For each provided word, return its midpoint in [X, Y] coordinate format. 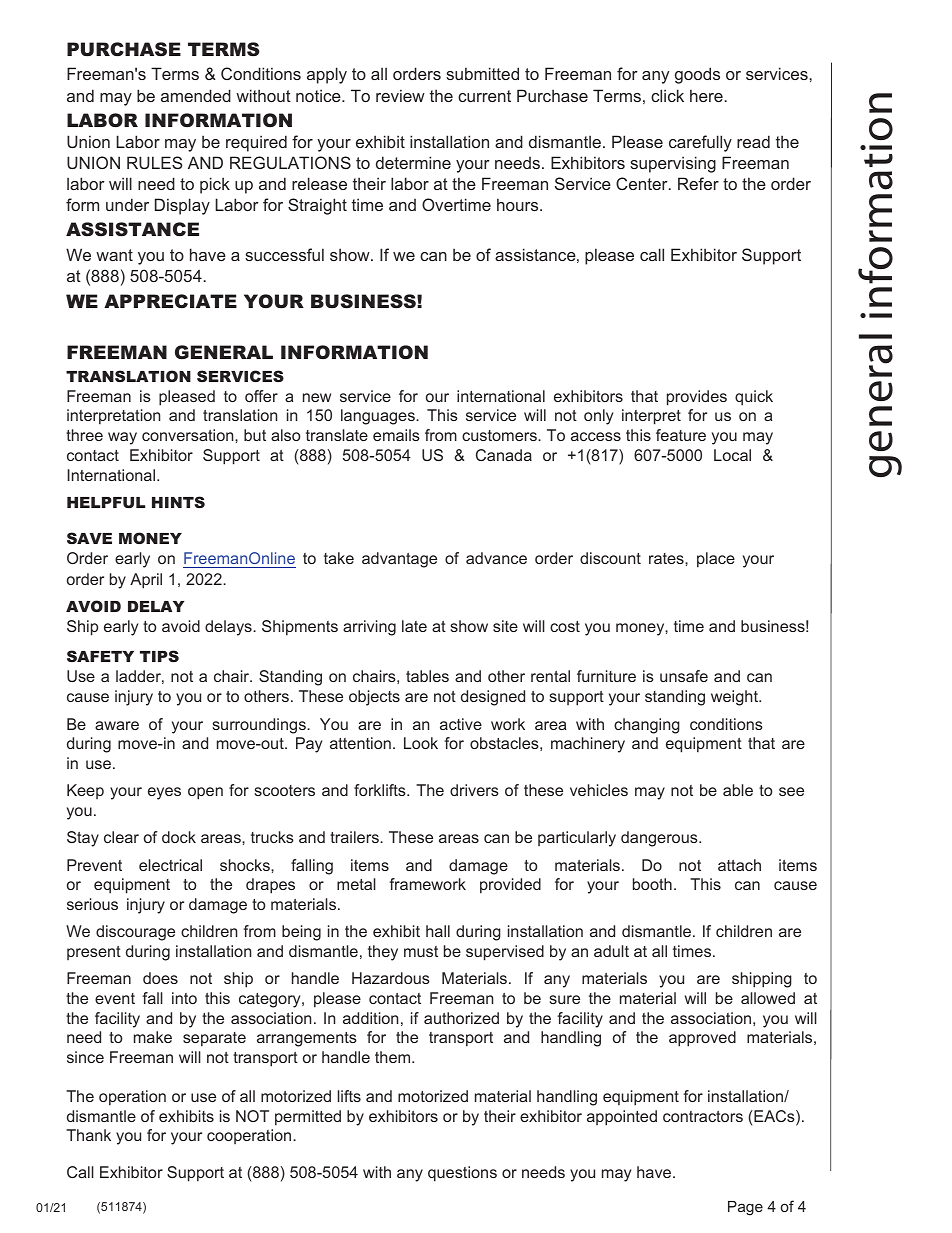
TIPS [159, 656]
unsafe [684, 676]
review [400, 95]
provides [697, 398]
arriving [369, 628]
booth [652, 884]
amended [196, 95]
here [706, 95]
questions [462, 1174]
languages [379, 417]
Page [745, 1208]
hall [438, 931]
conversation [189, 435]
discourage [135, 933]
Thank [88, 1135]
